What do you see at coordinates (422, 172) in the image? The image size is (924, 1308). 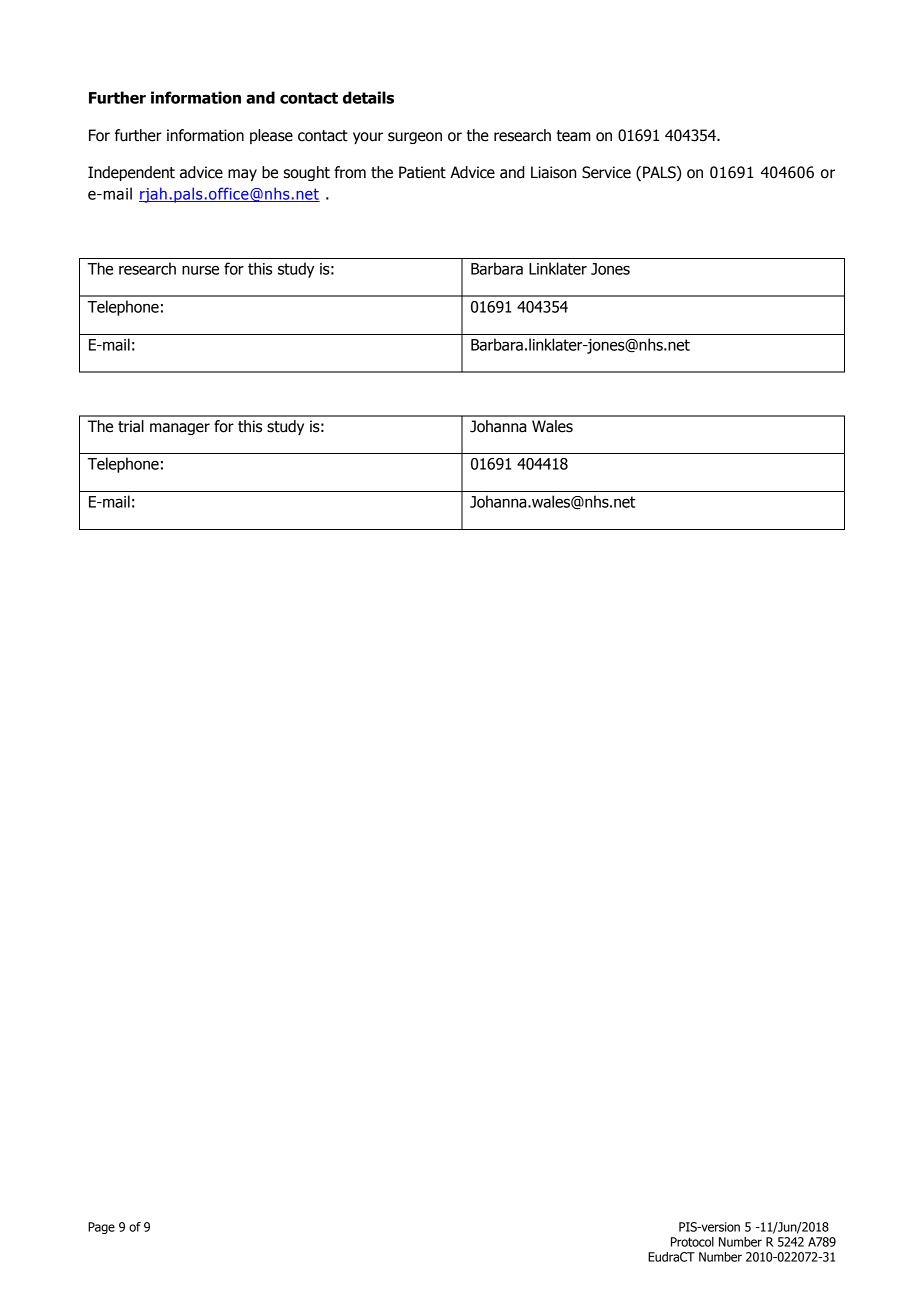 I see `Patient` at bounding box center [422, 172].
